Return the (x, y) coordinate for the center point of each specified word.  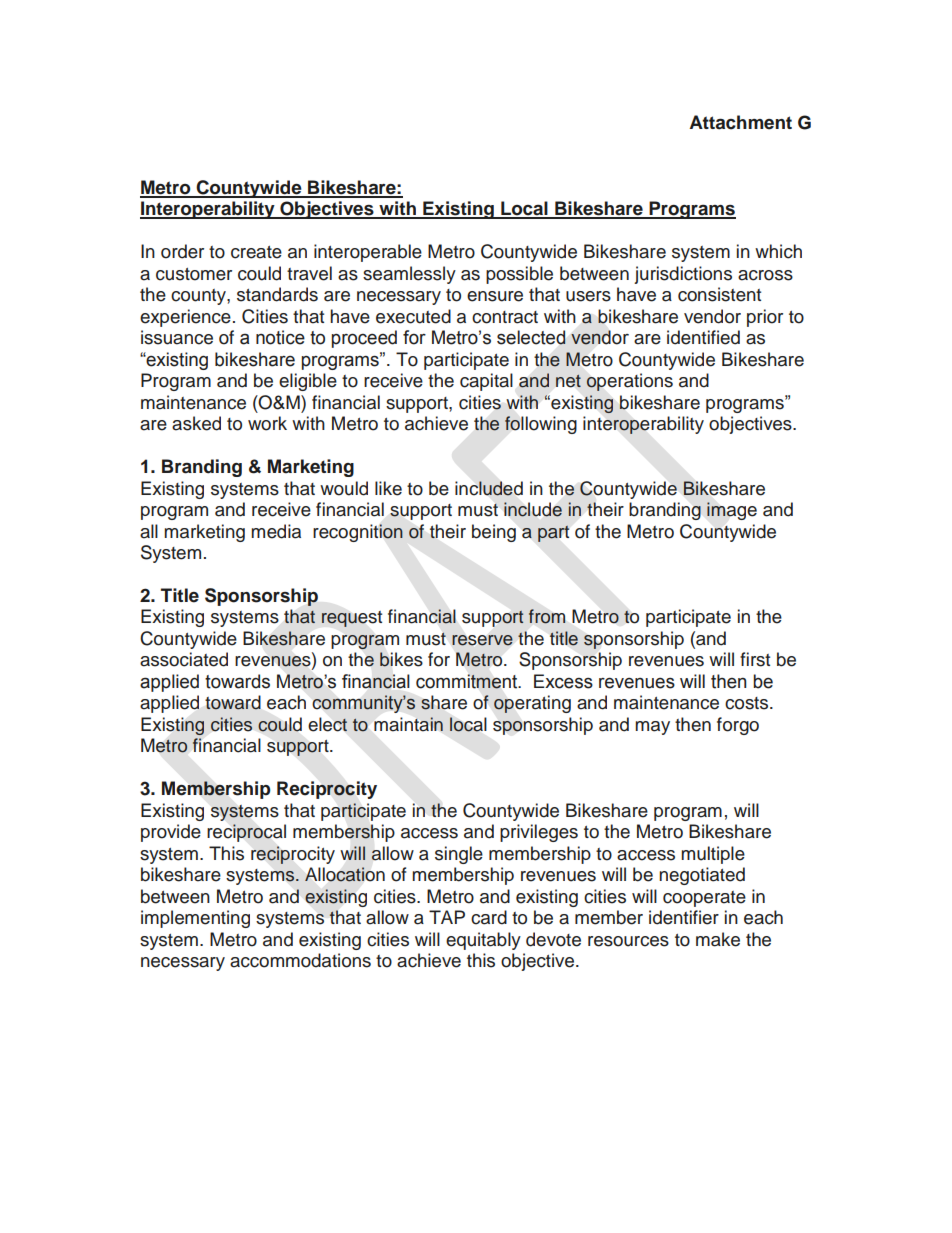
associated (184, 659)
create (256, 252)
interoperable (368, 253)
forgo (738, 726)
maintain (408, 724)
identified (703, 337)
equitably (483, 941)
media (276, 531)
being (494, 533)
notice (280, 337)
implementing (195, 919)
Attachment (740, 122)
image (732, 511)
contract (505, 317)
